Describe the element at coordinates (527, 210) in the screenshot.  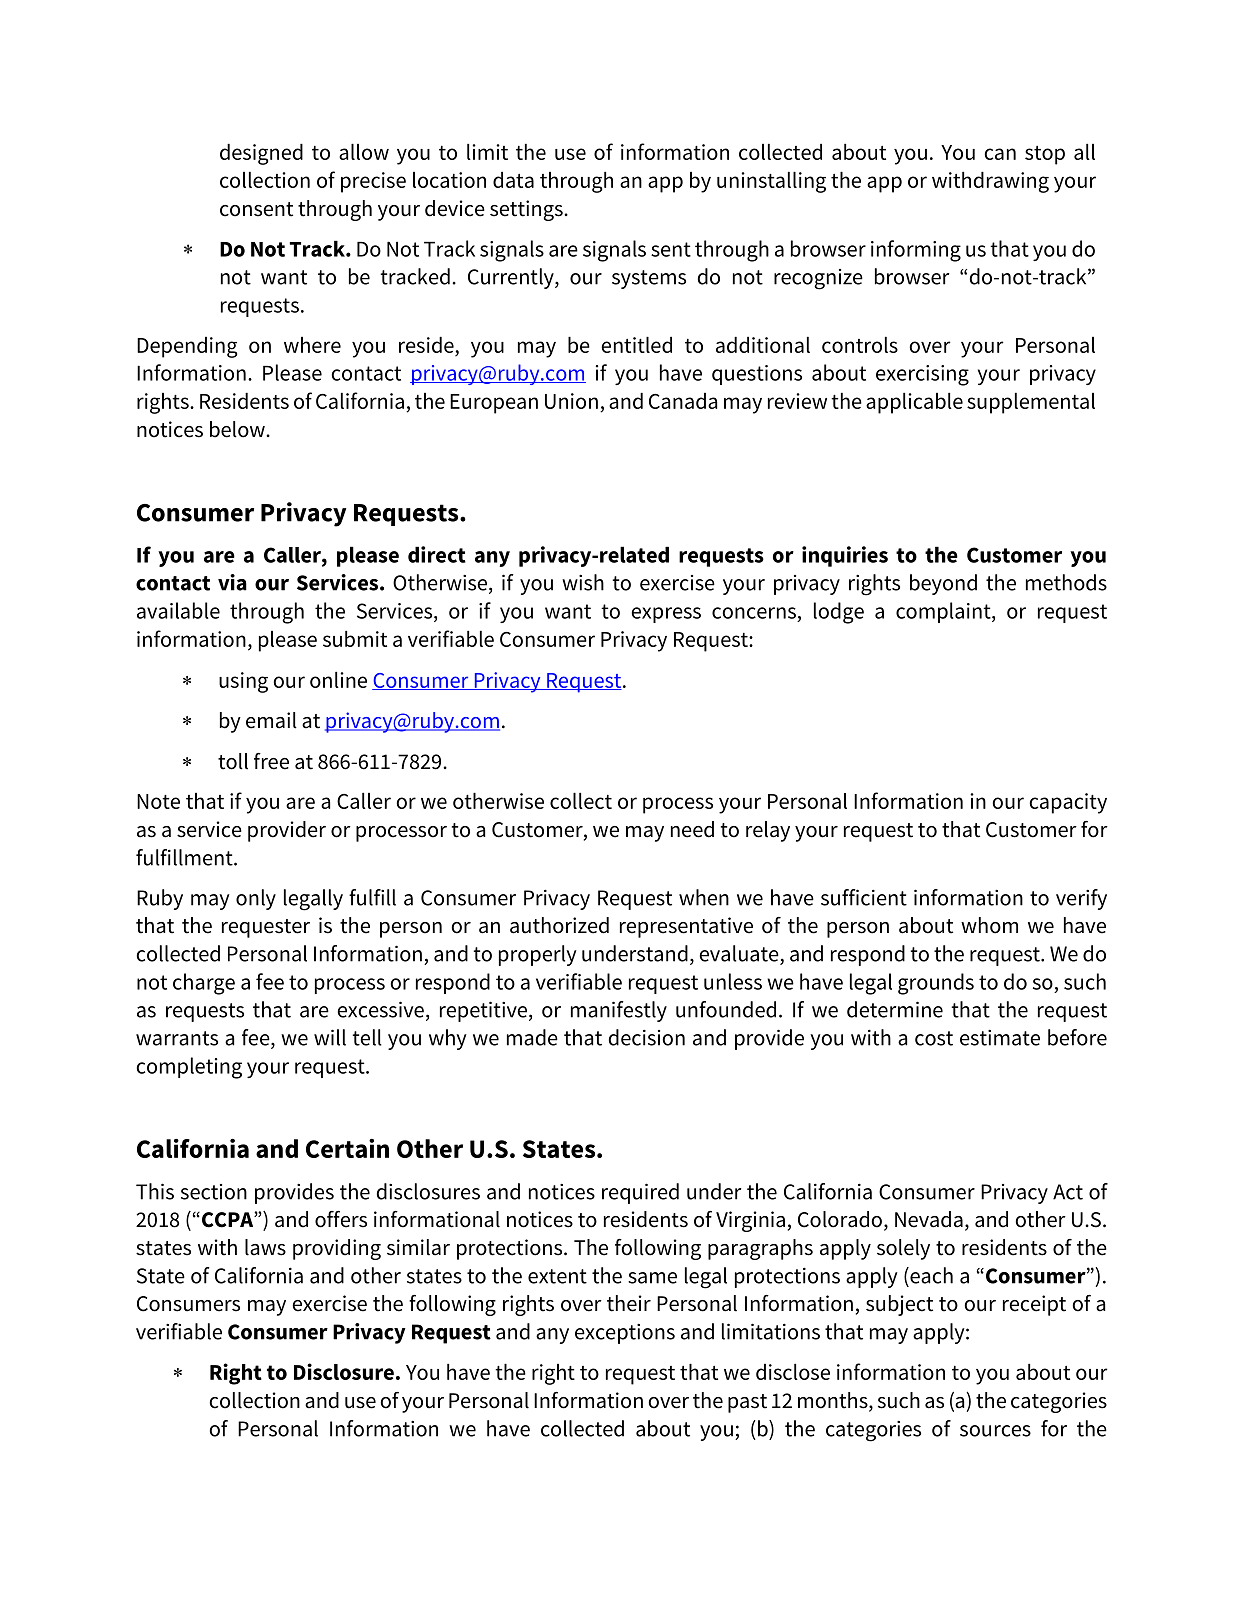
I see `settings` at that location.
